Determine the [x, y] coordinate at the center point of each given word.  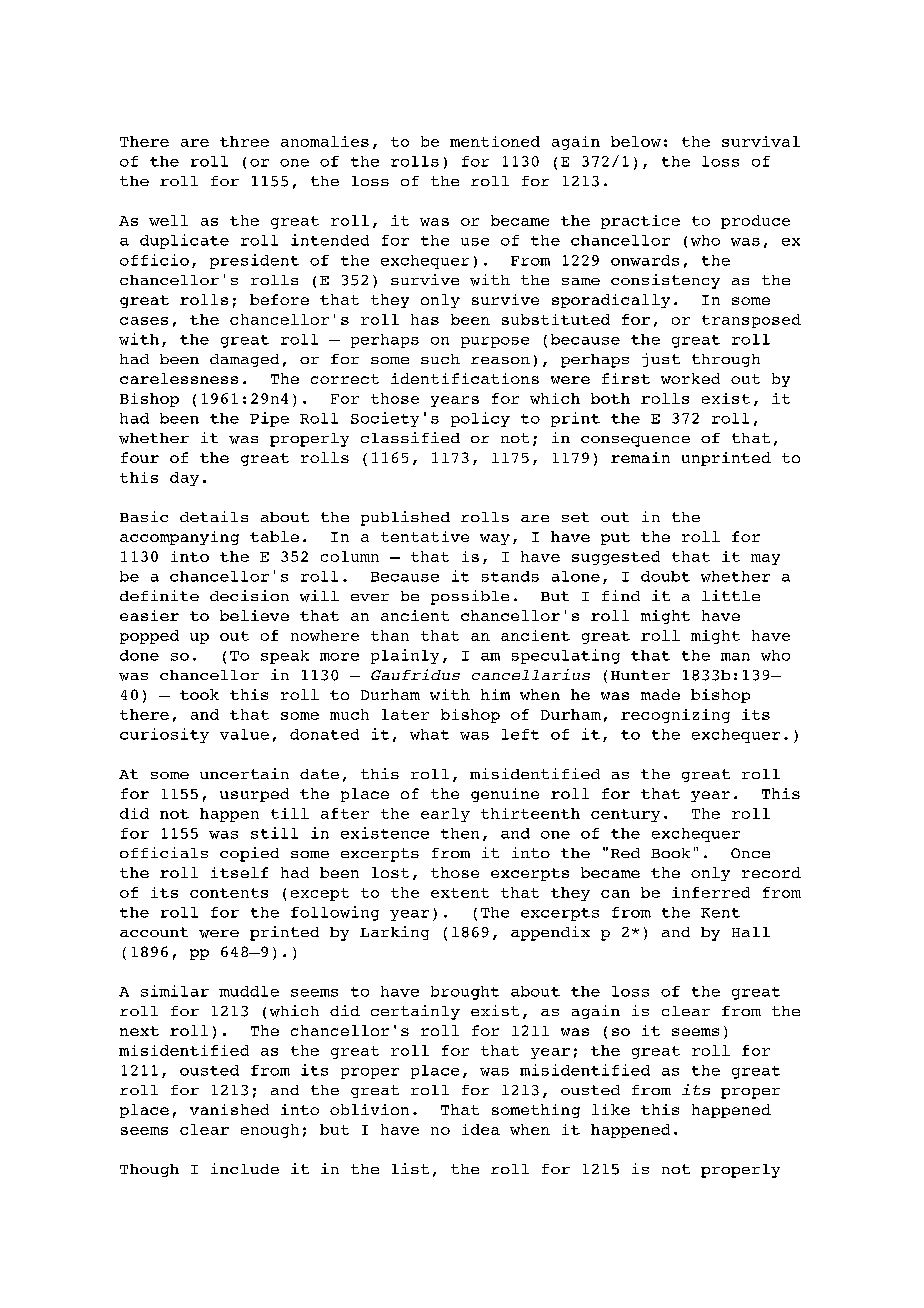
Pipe [269, 419]
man [735, 657]
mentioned [495, 141]
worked [690, 378]
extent [460, 893]
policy [480, 419]
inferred [711, 892]
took [199, 694]
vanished [229, 1109]
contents [229, 893]
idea [481, 1129]
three [244, 141]
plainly [405, 656]
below [636, 141]
